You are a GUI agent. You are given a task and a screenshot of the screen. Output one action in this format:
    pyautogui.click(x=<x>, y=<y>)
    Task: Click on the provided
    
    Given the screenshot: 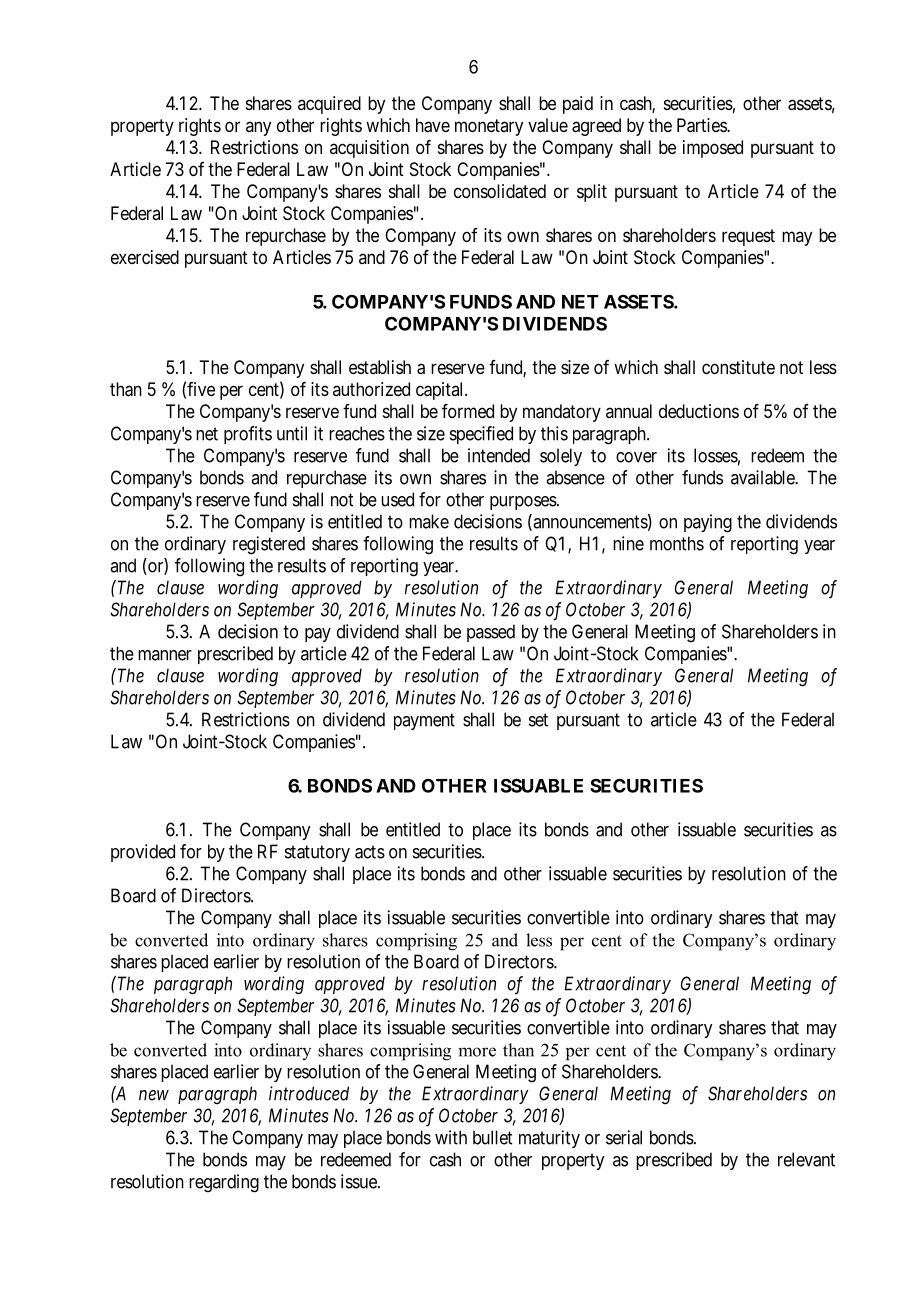 What is the action you would take?
    pyautogui.click(x=143, y=853)
